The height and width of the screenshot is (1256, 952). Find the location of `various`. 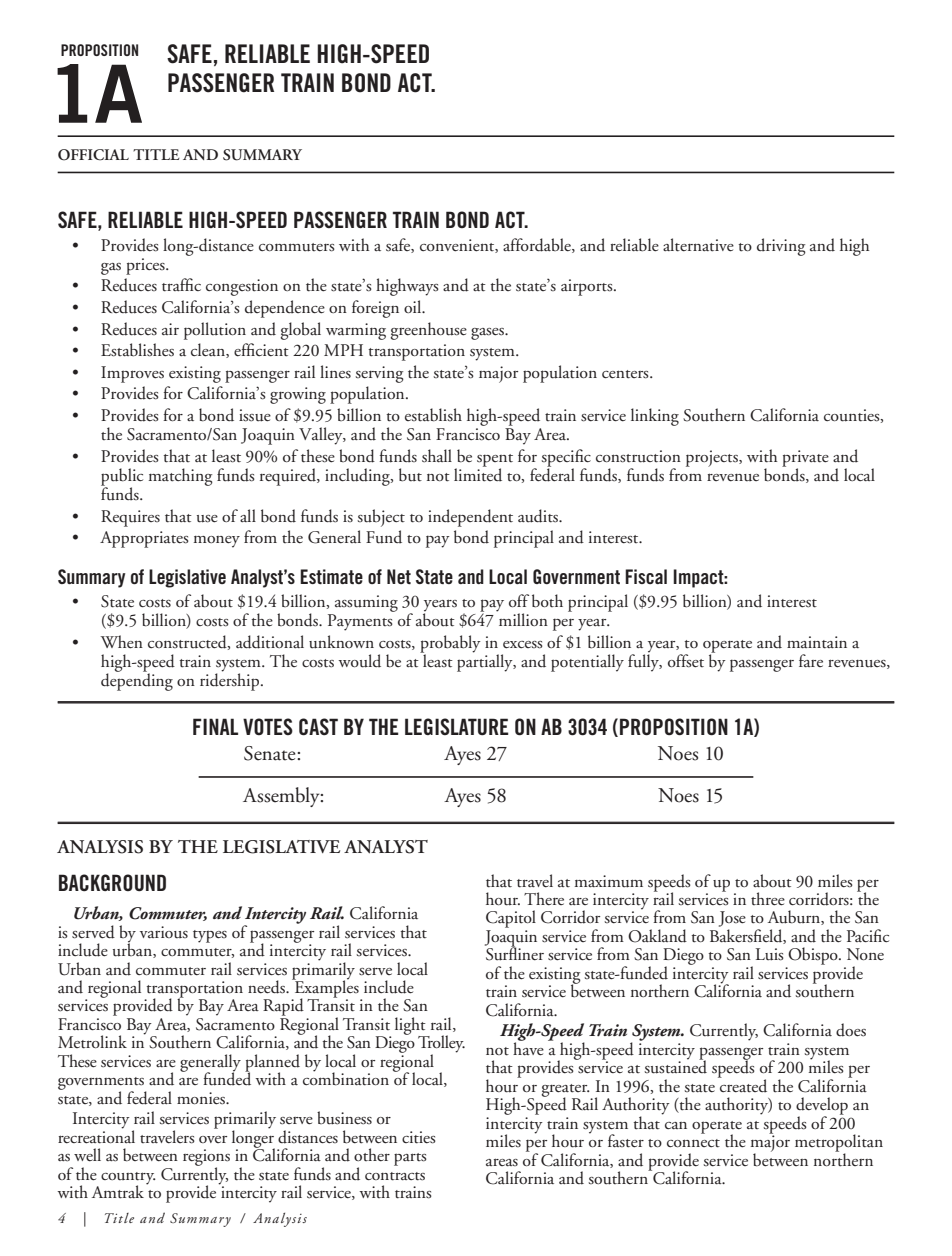

various is located at coordinates (164, 932).
